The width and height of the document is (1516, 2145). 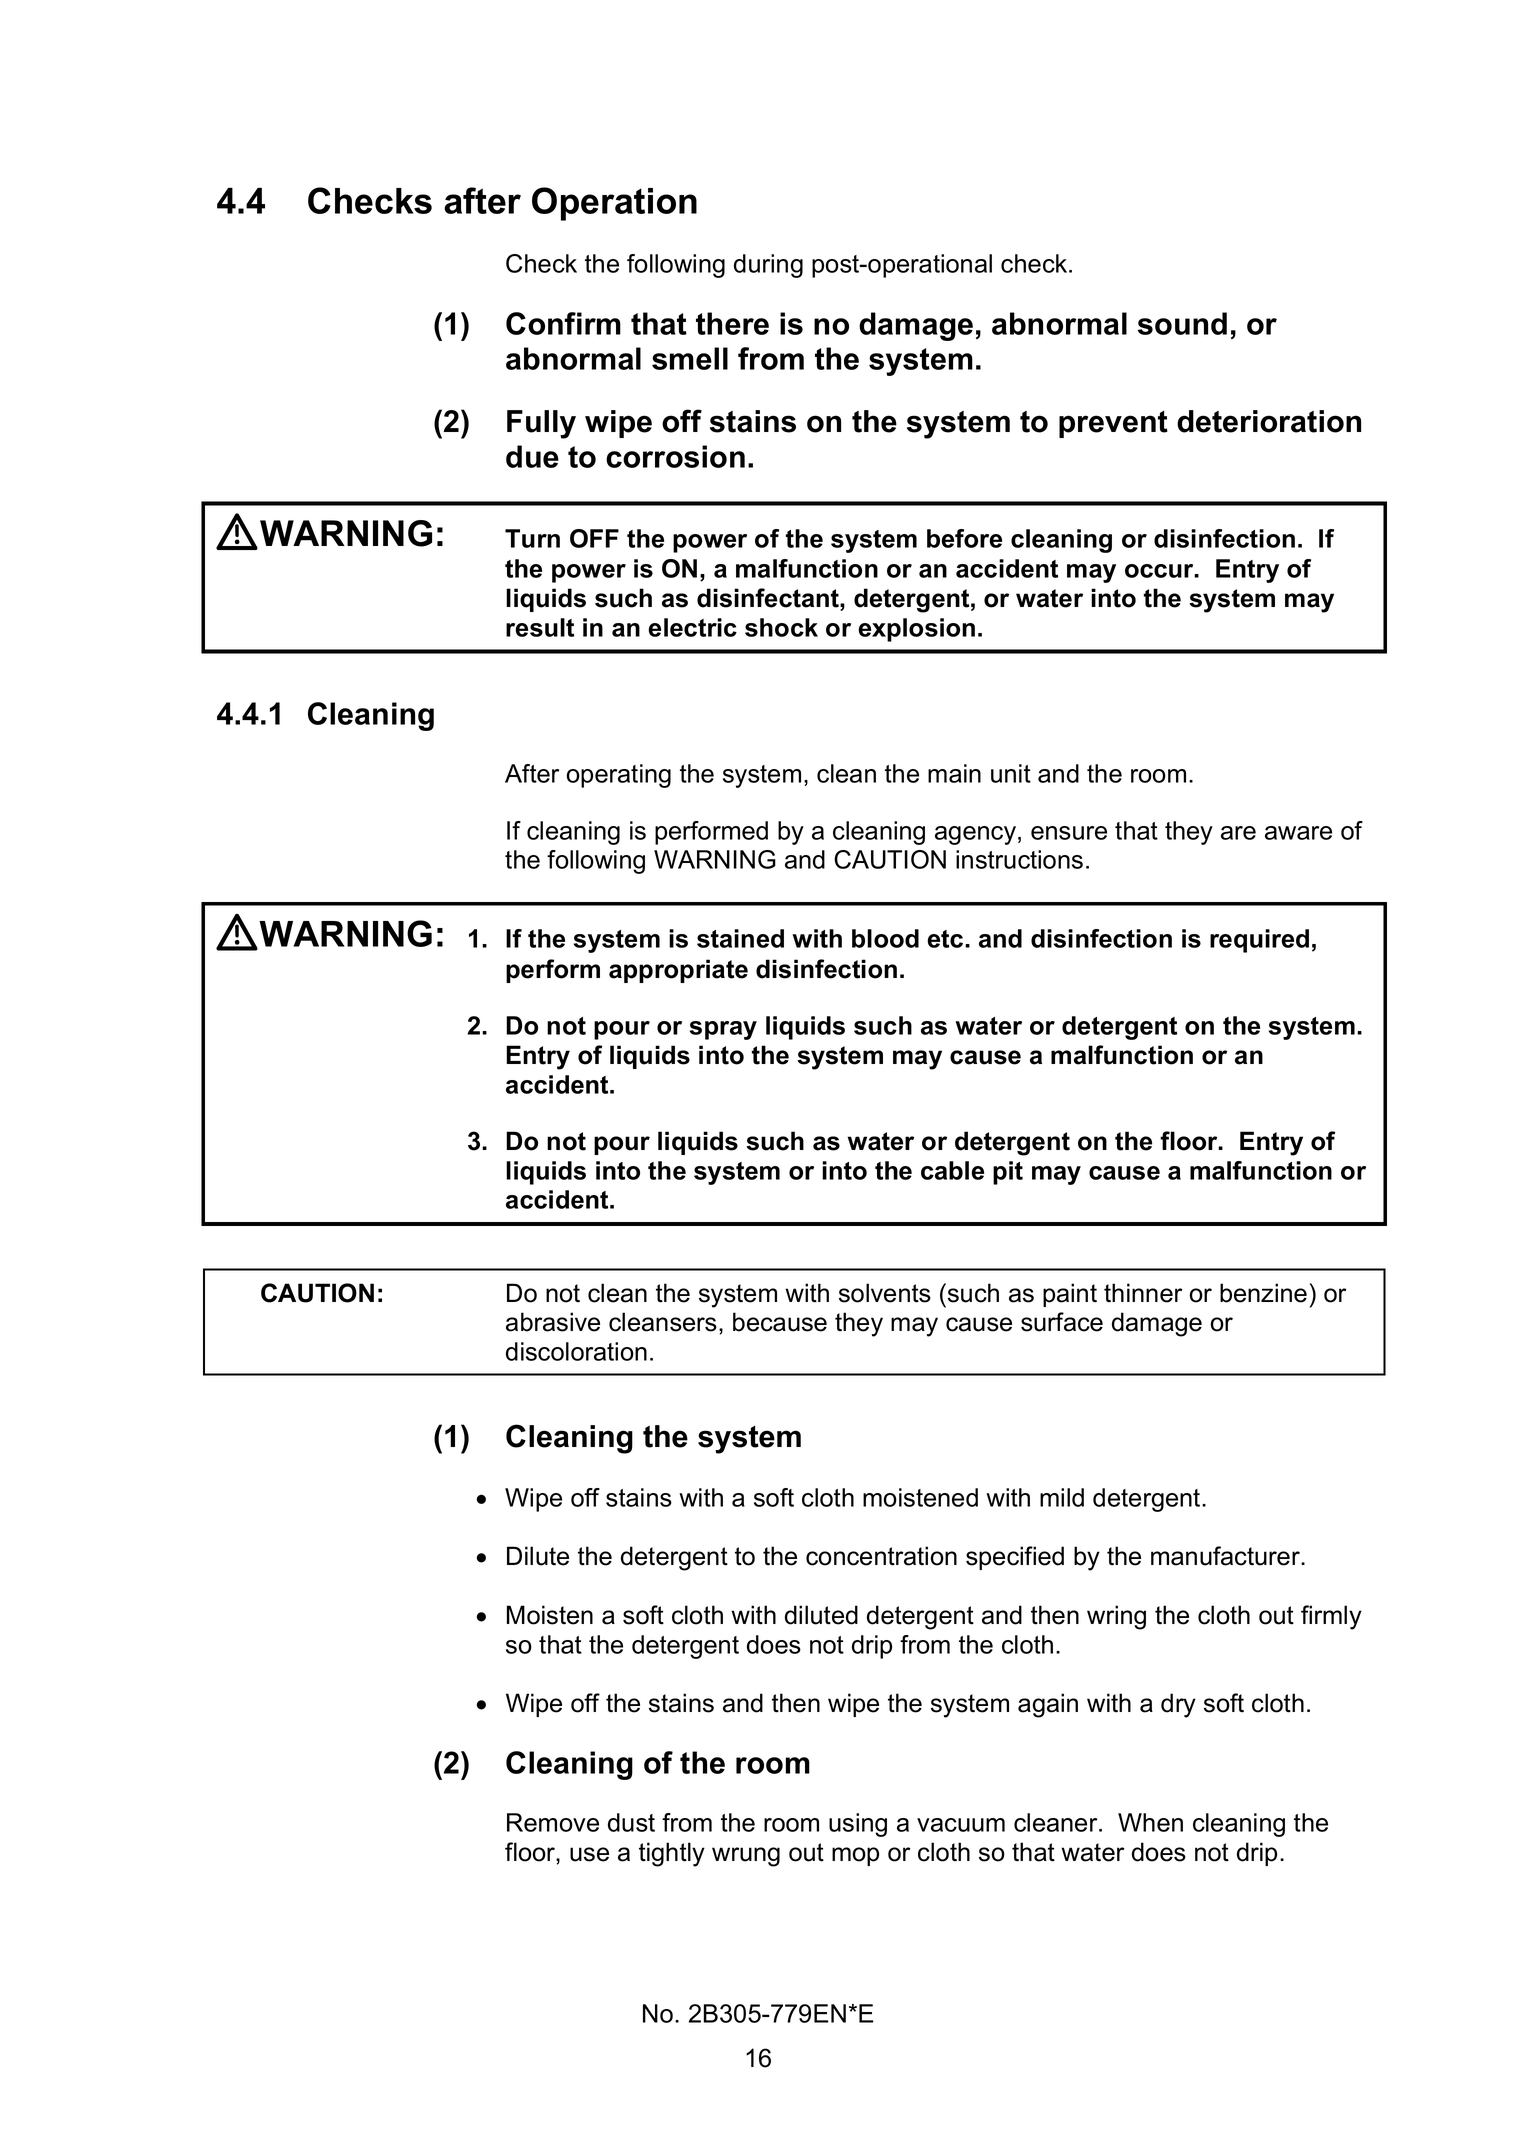 I want to click on Confirm, so click(x=563, y=323).
